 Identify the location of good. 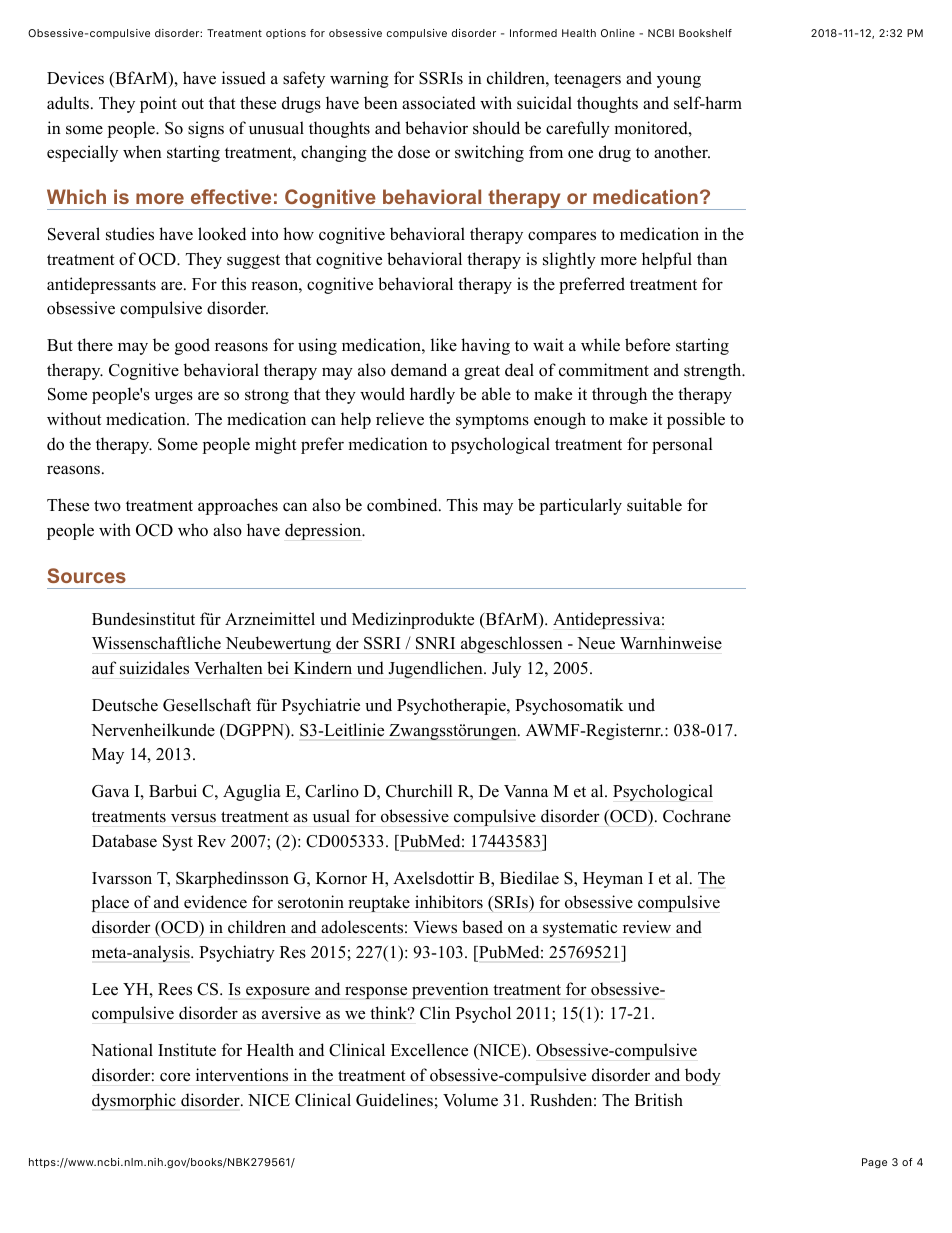
(192, 346).
